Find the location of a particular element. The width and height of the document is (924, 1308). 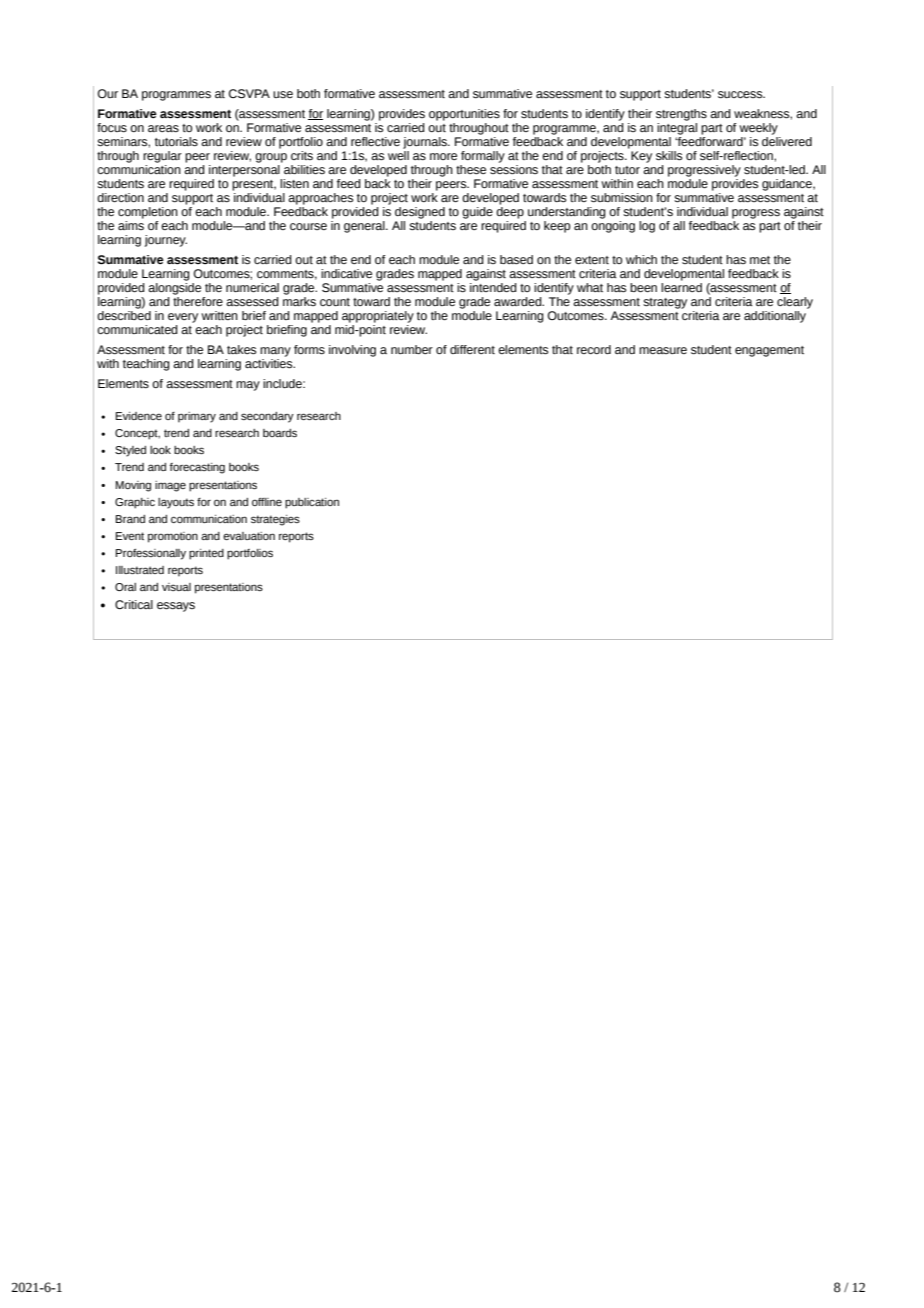

measure is located at coordinates (663, 350).
